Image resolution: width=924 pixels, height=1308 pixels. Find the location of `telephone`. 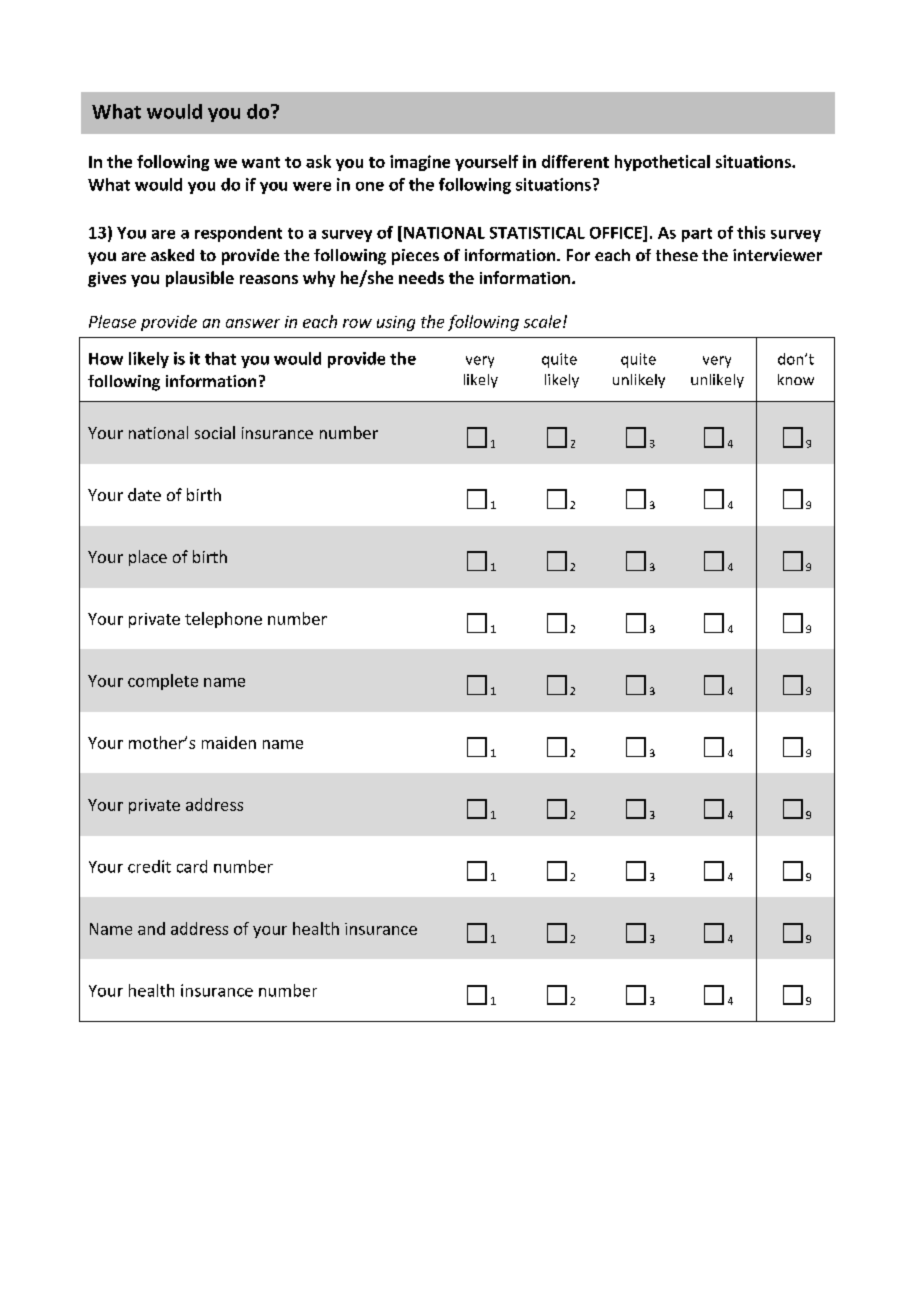

telephone is located at coordinates (223, 620).
